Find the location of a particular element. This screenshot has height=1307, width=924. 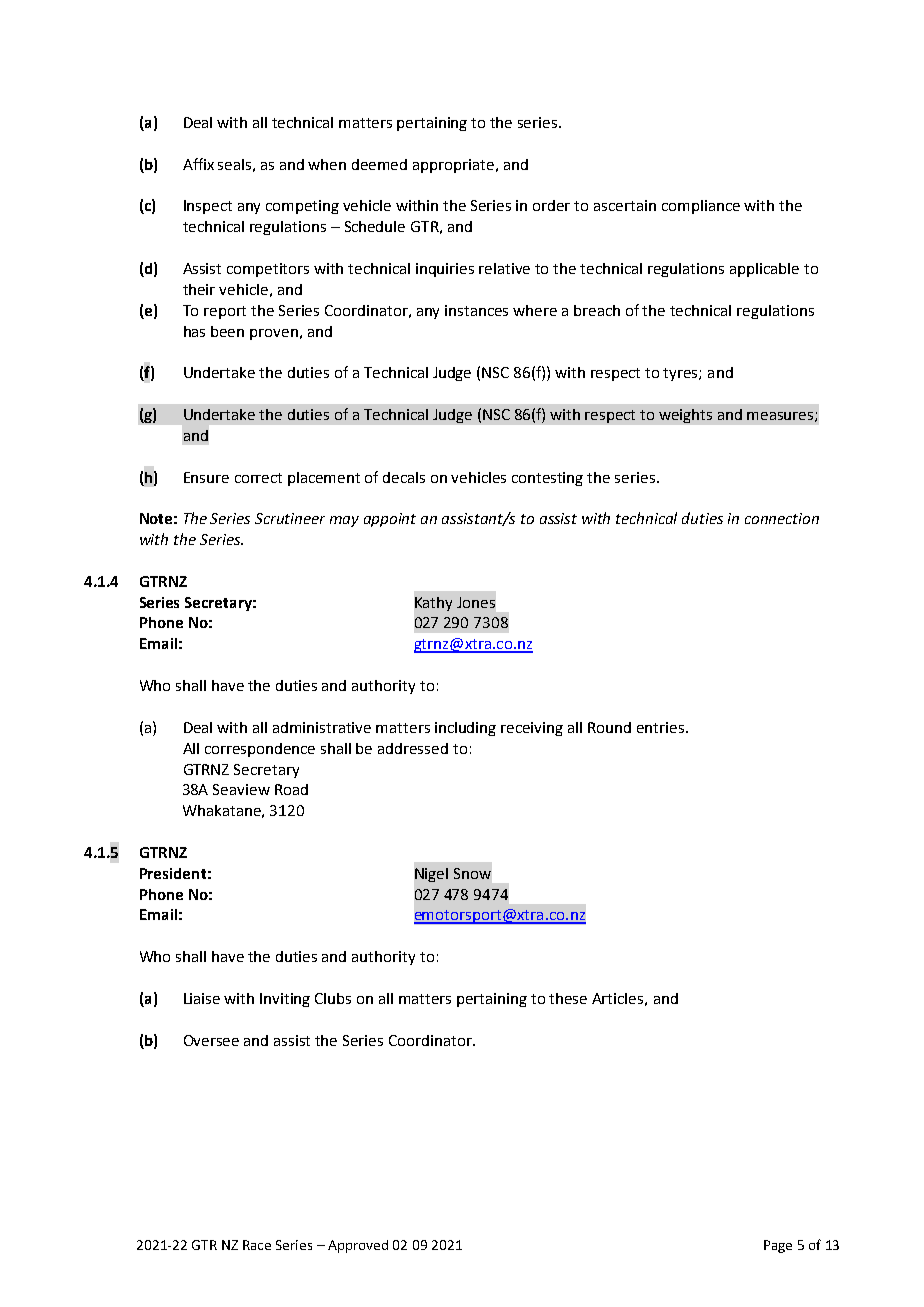

Race is located at coordinates (257, 1245).
